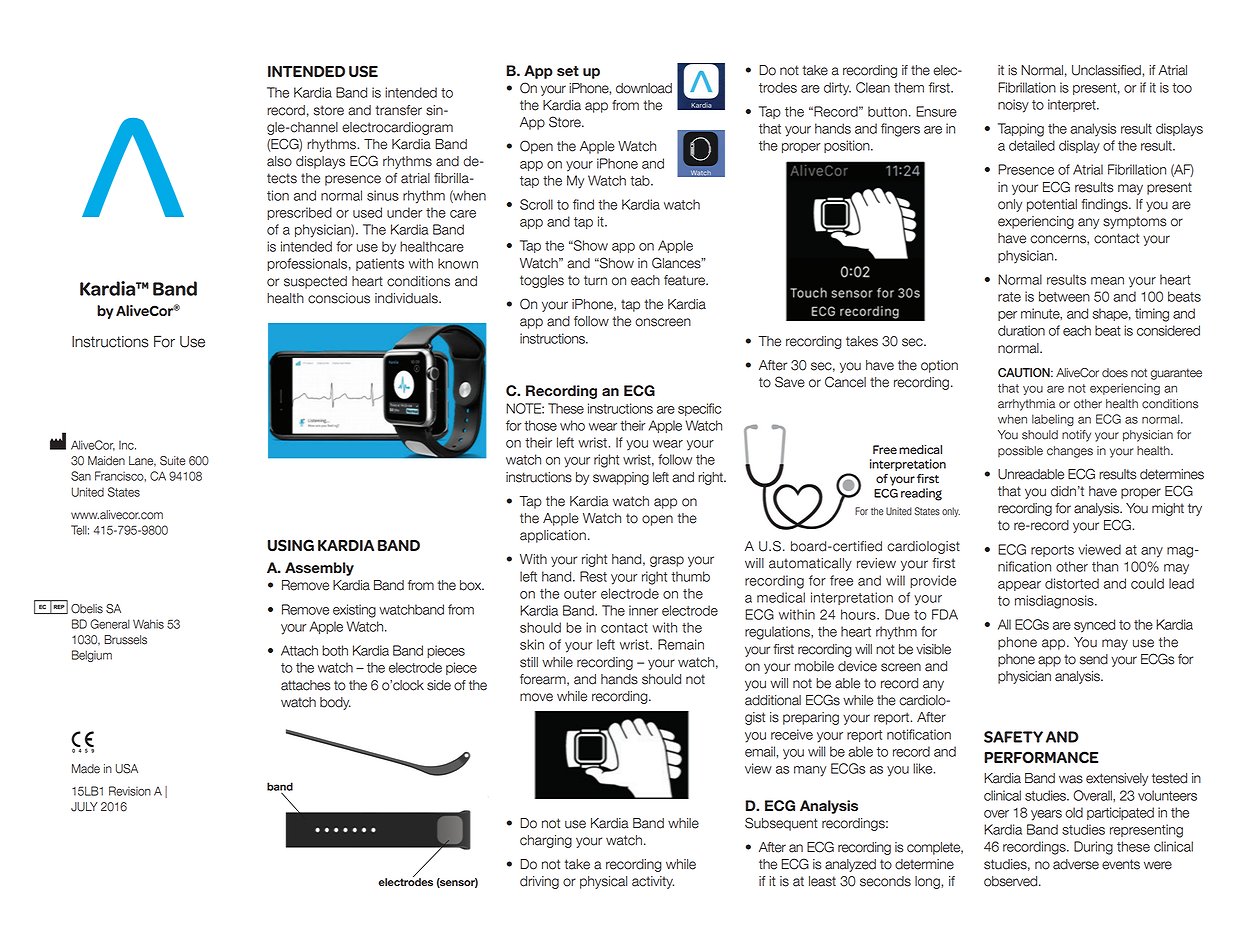 The width and height of the screenshot is (1233, 952). Describe the element at coordinates (644, 88) in the screenshot. I see `download` at that location.
